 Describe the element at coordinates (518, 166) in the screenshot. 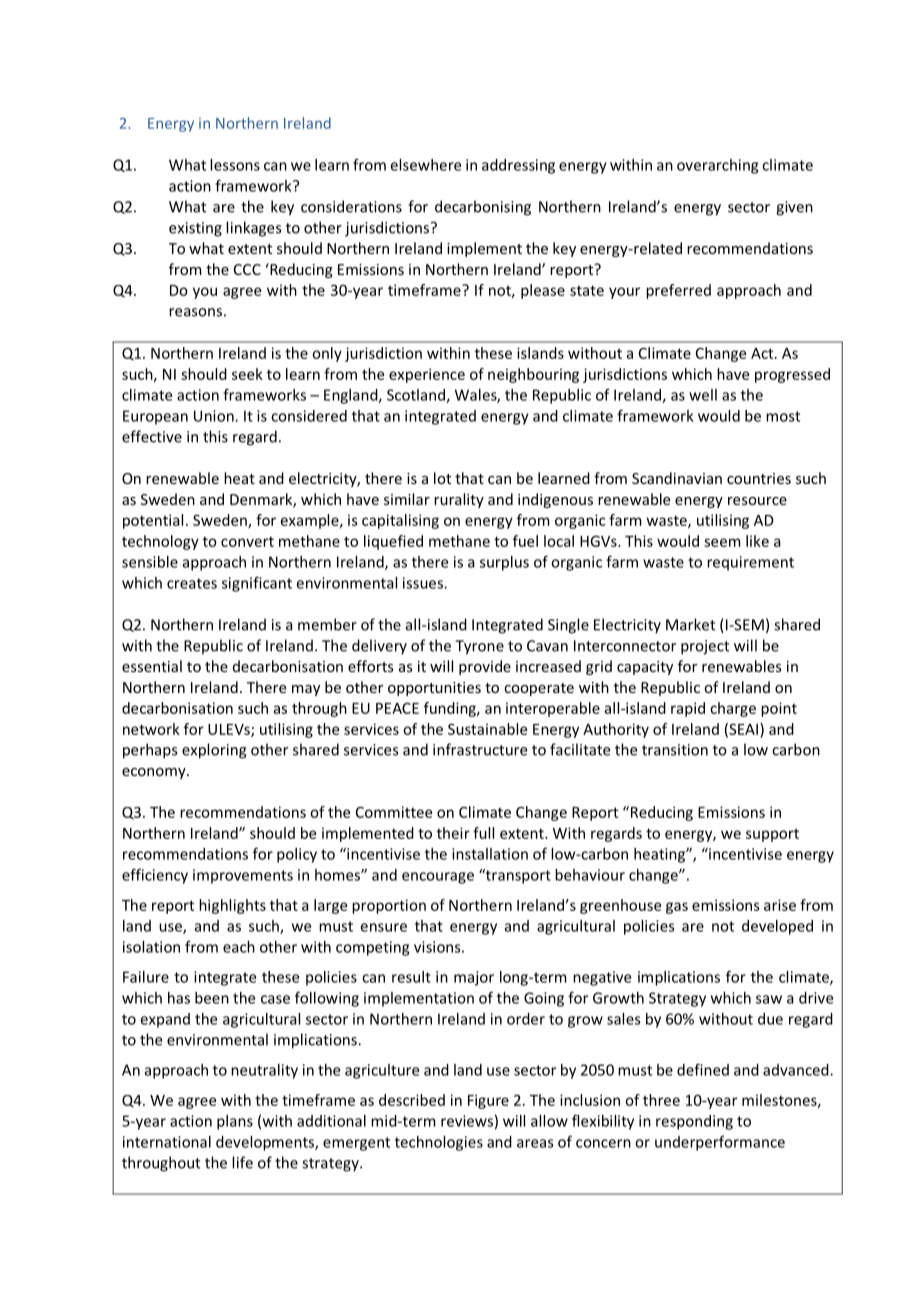

I see `addressing` at that location.
